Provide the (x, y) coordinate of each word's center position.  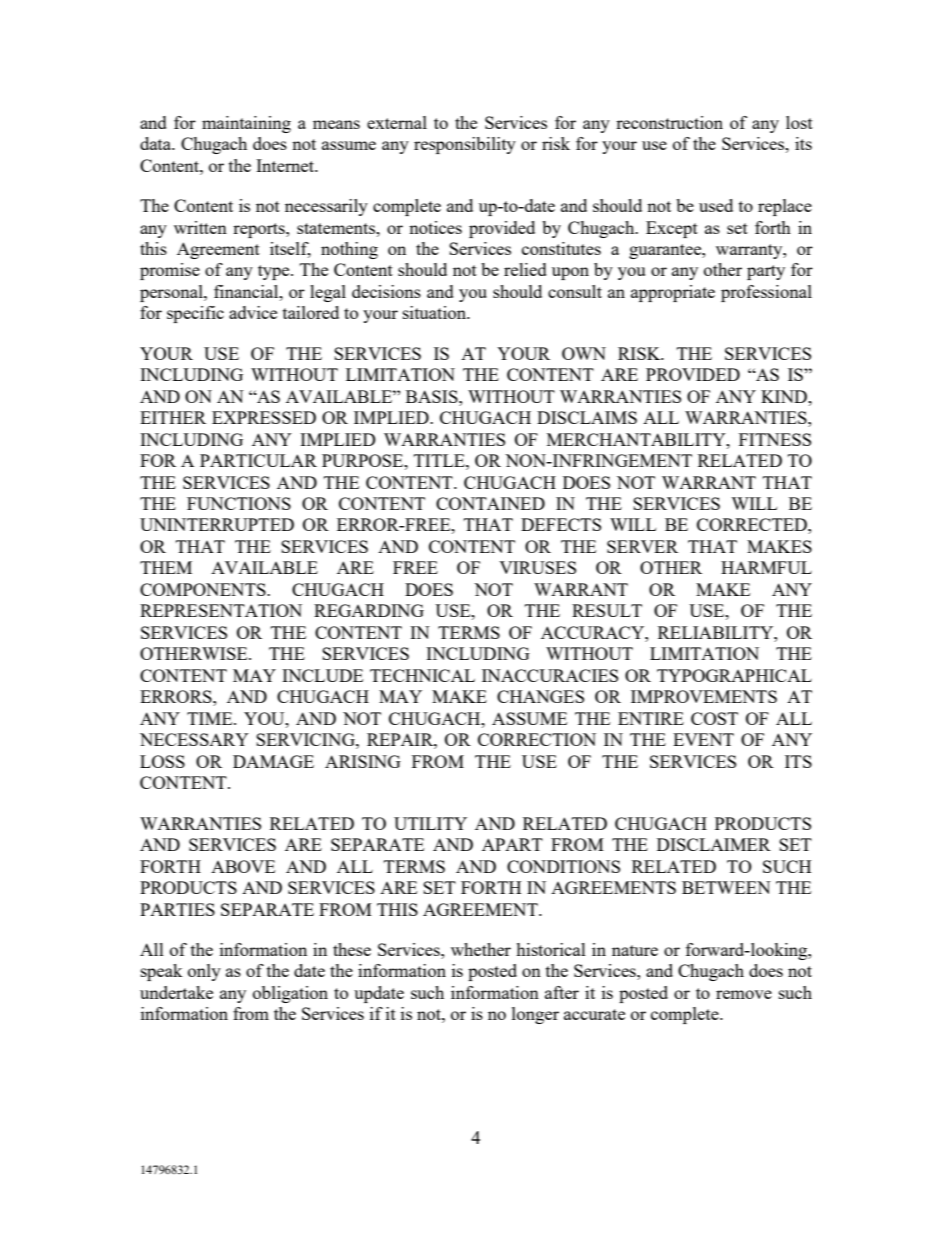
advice (253, 312)
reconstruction (669, 122)
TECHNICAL (422, 675)
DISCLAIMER (714, 844)
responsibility (465, 145)
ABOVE (243, 866)
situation (436, 312)
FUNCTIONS (239, 503)
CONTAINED (490, 503)
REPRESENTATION (221, 610)
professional (766, 293)
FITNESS (775, 439)
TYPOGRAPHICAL (734, 675)
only (204, 972)
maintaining (246, 124)
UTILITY (430, 823)
